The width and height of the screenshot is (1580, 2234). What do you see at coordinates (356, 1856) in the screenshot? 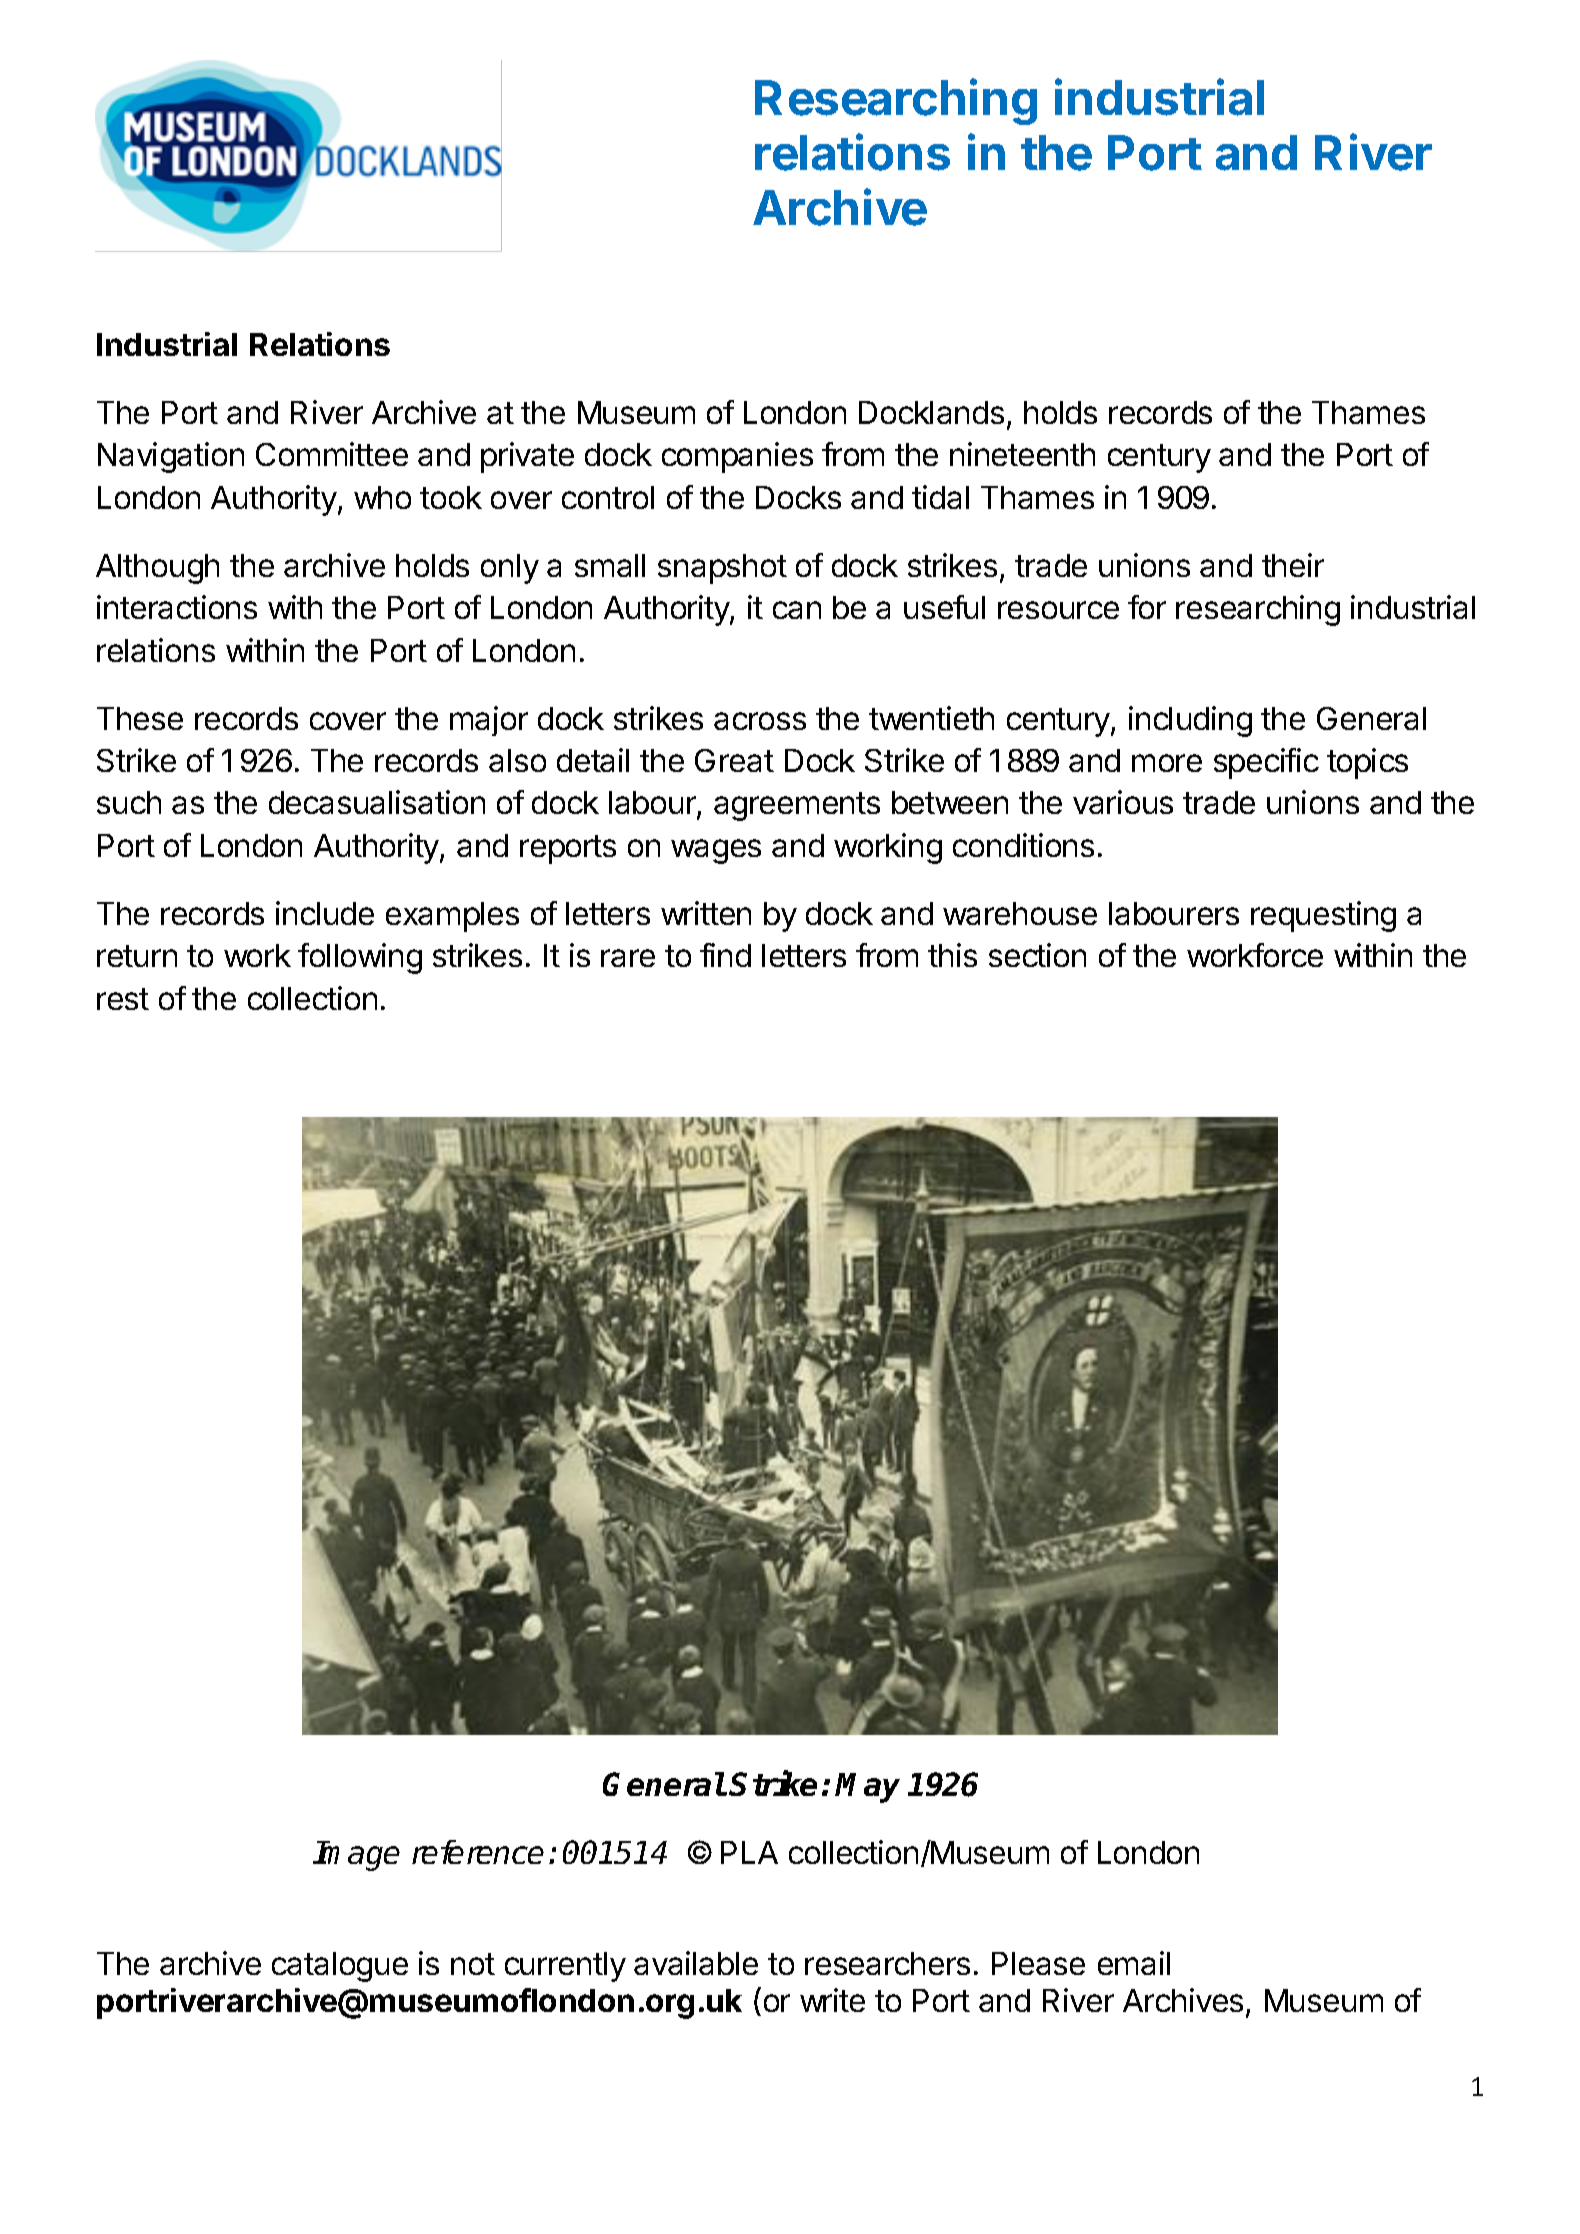
I see `Image` at bounding box center [356, 1856].
